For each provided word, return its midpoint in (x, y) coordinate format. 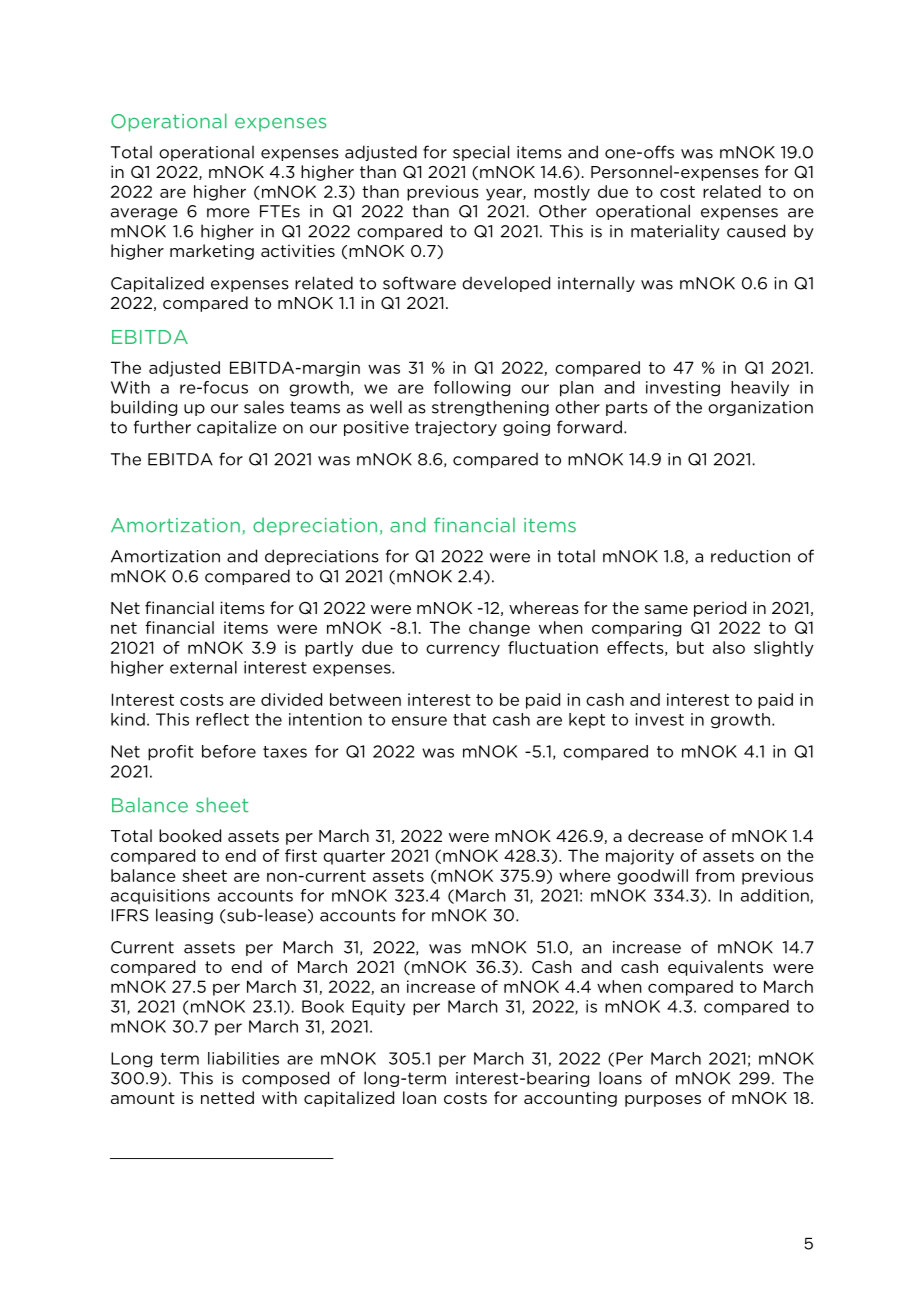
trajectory (456, 428)
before (229, 751)
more (228, 213)
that (469, 719)
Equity (378, 1008)
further (162, 427)
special (481, 153)
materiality (675, 232)
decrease (665, 835)
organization (760, 408)
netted (227, 1097)
